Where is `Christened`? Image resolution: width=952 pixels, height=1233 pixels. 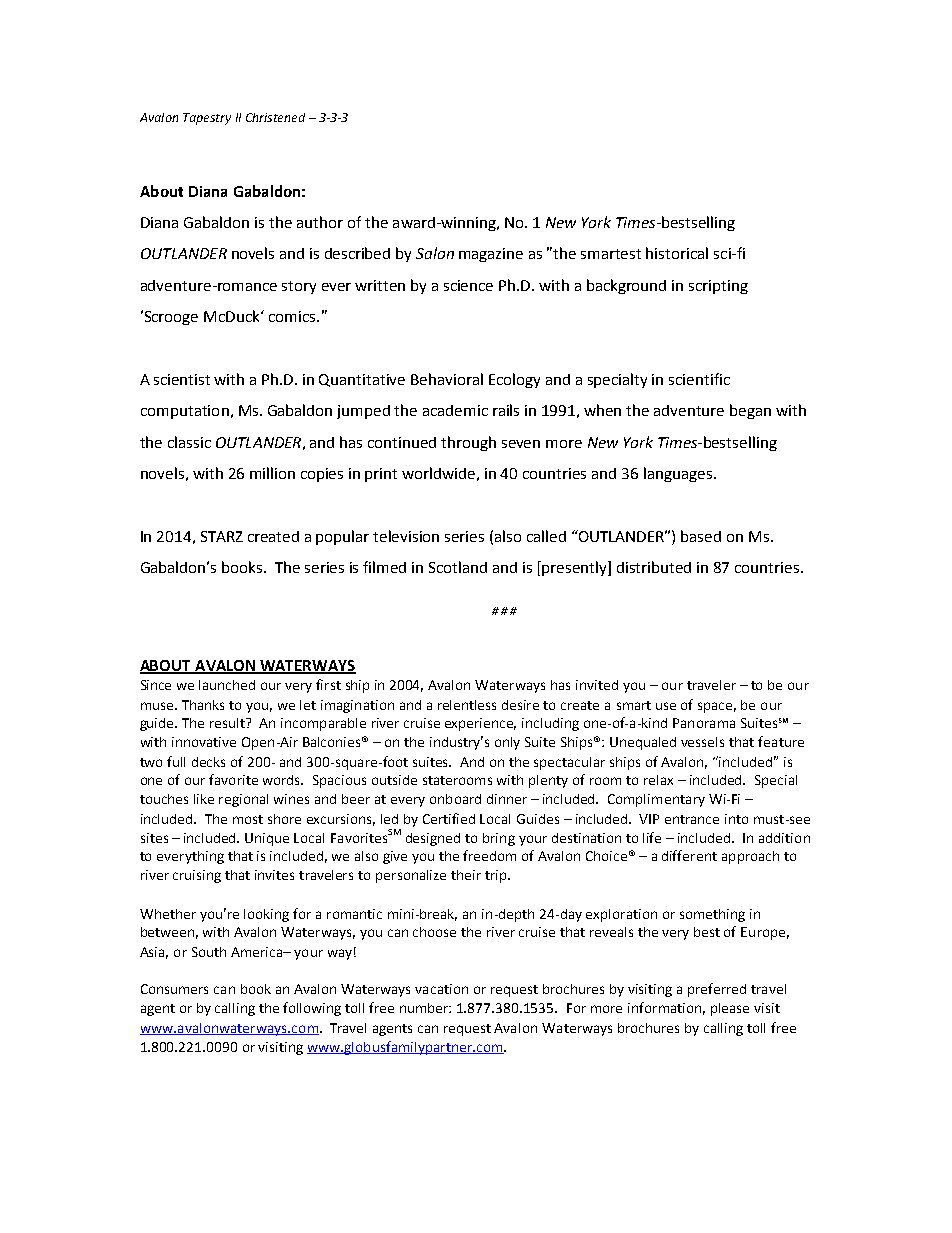
Christened is located at coordinates (275, 117).
